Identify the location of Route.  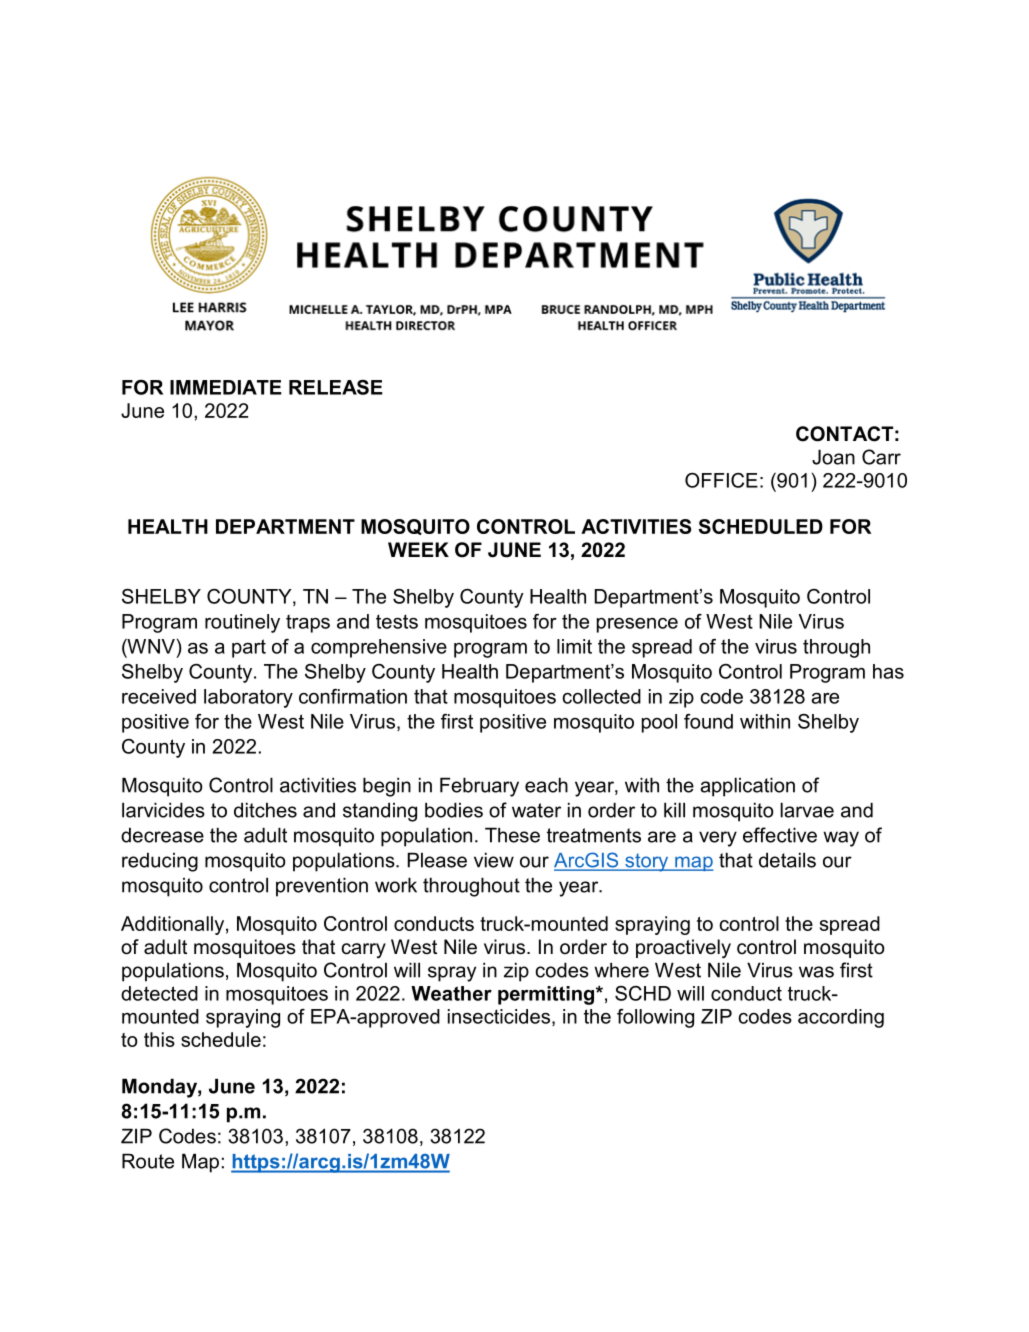
(148, 1161).
